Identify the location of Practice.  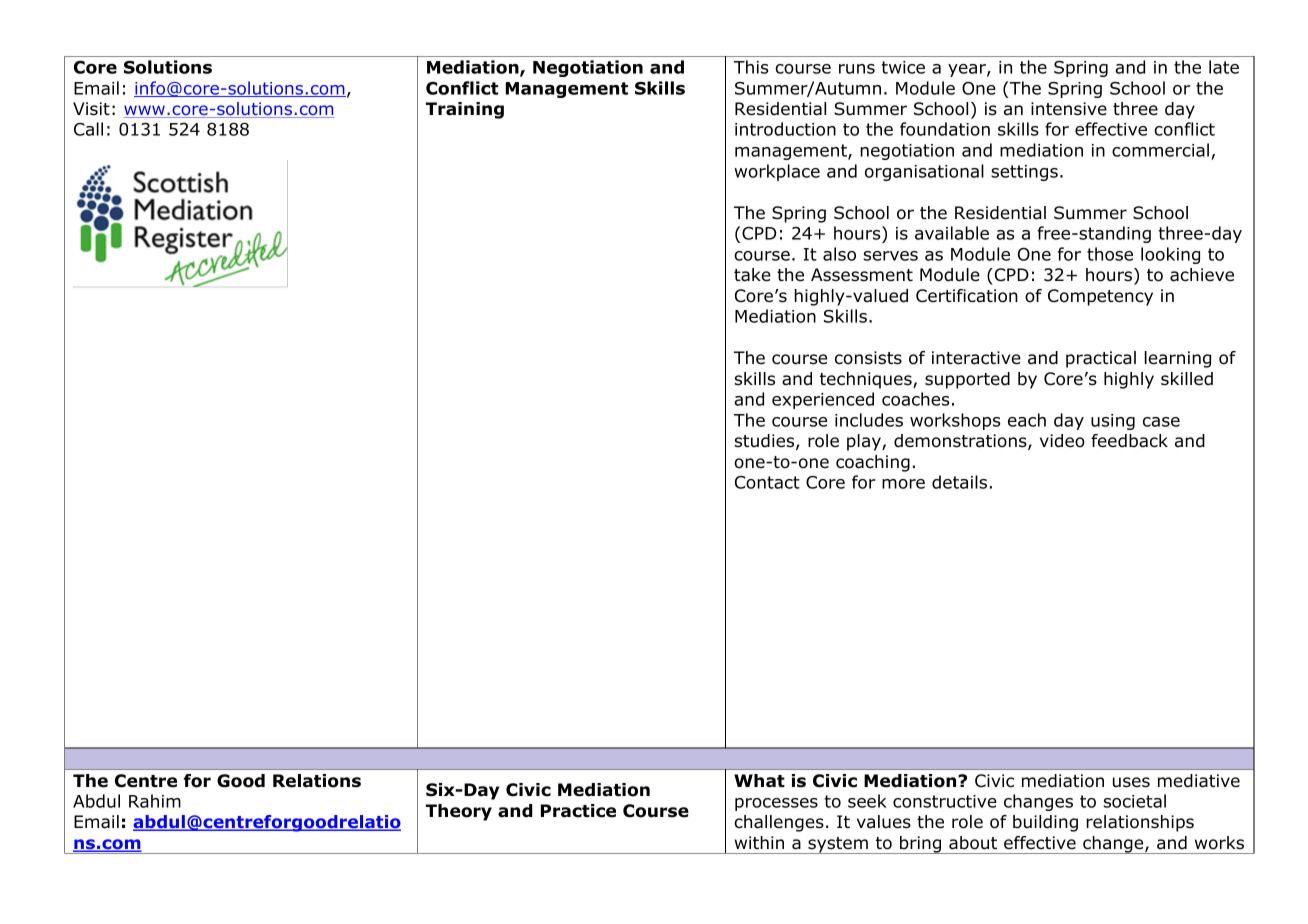
(578, 811).
